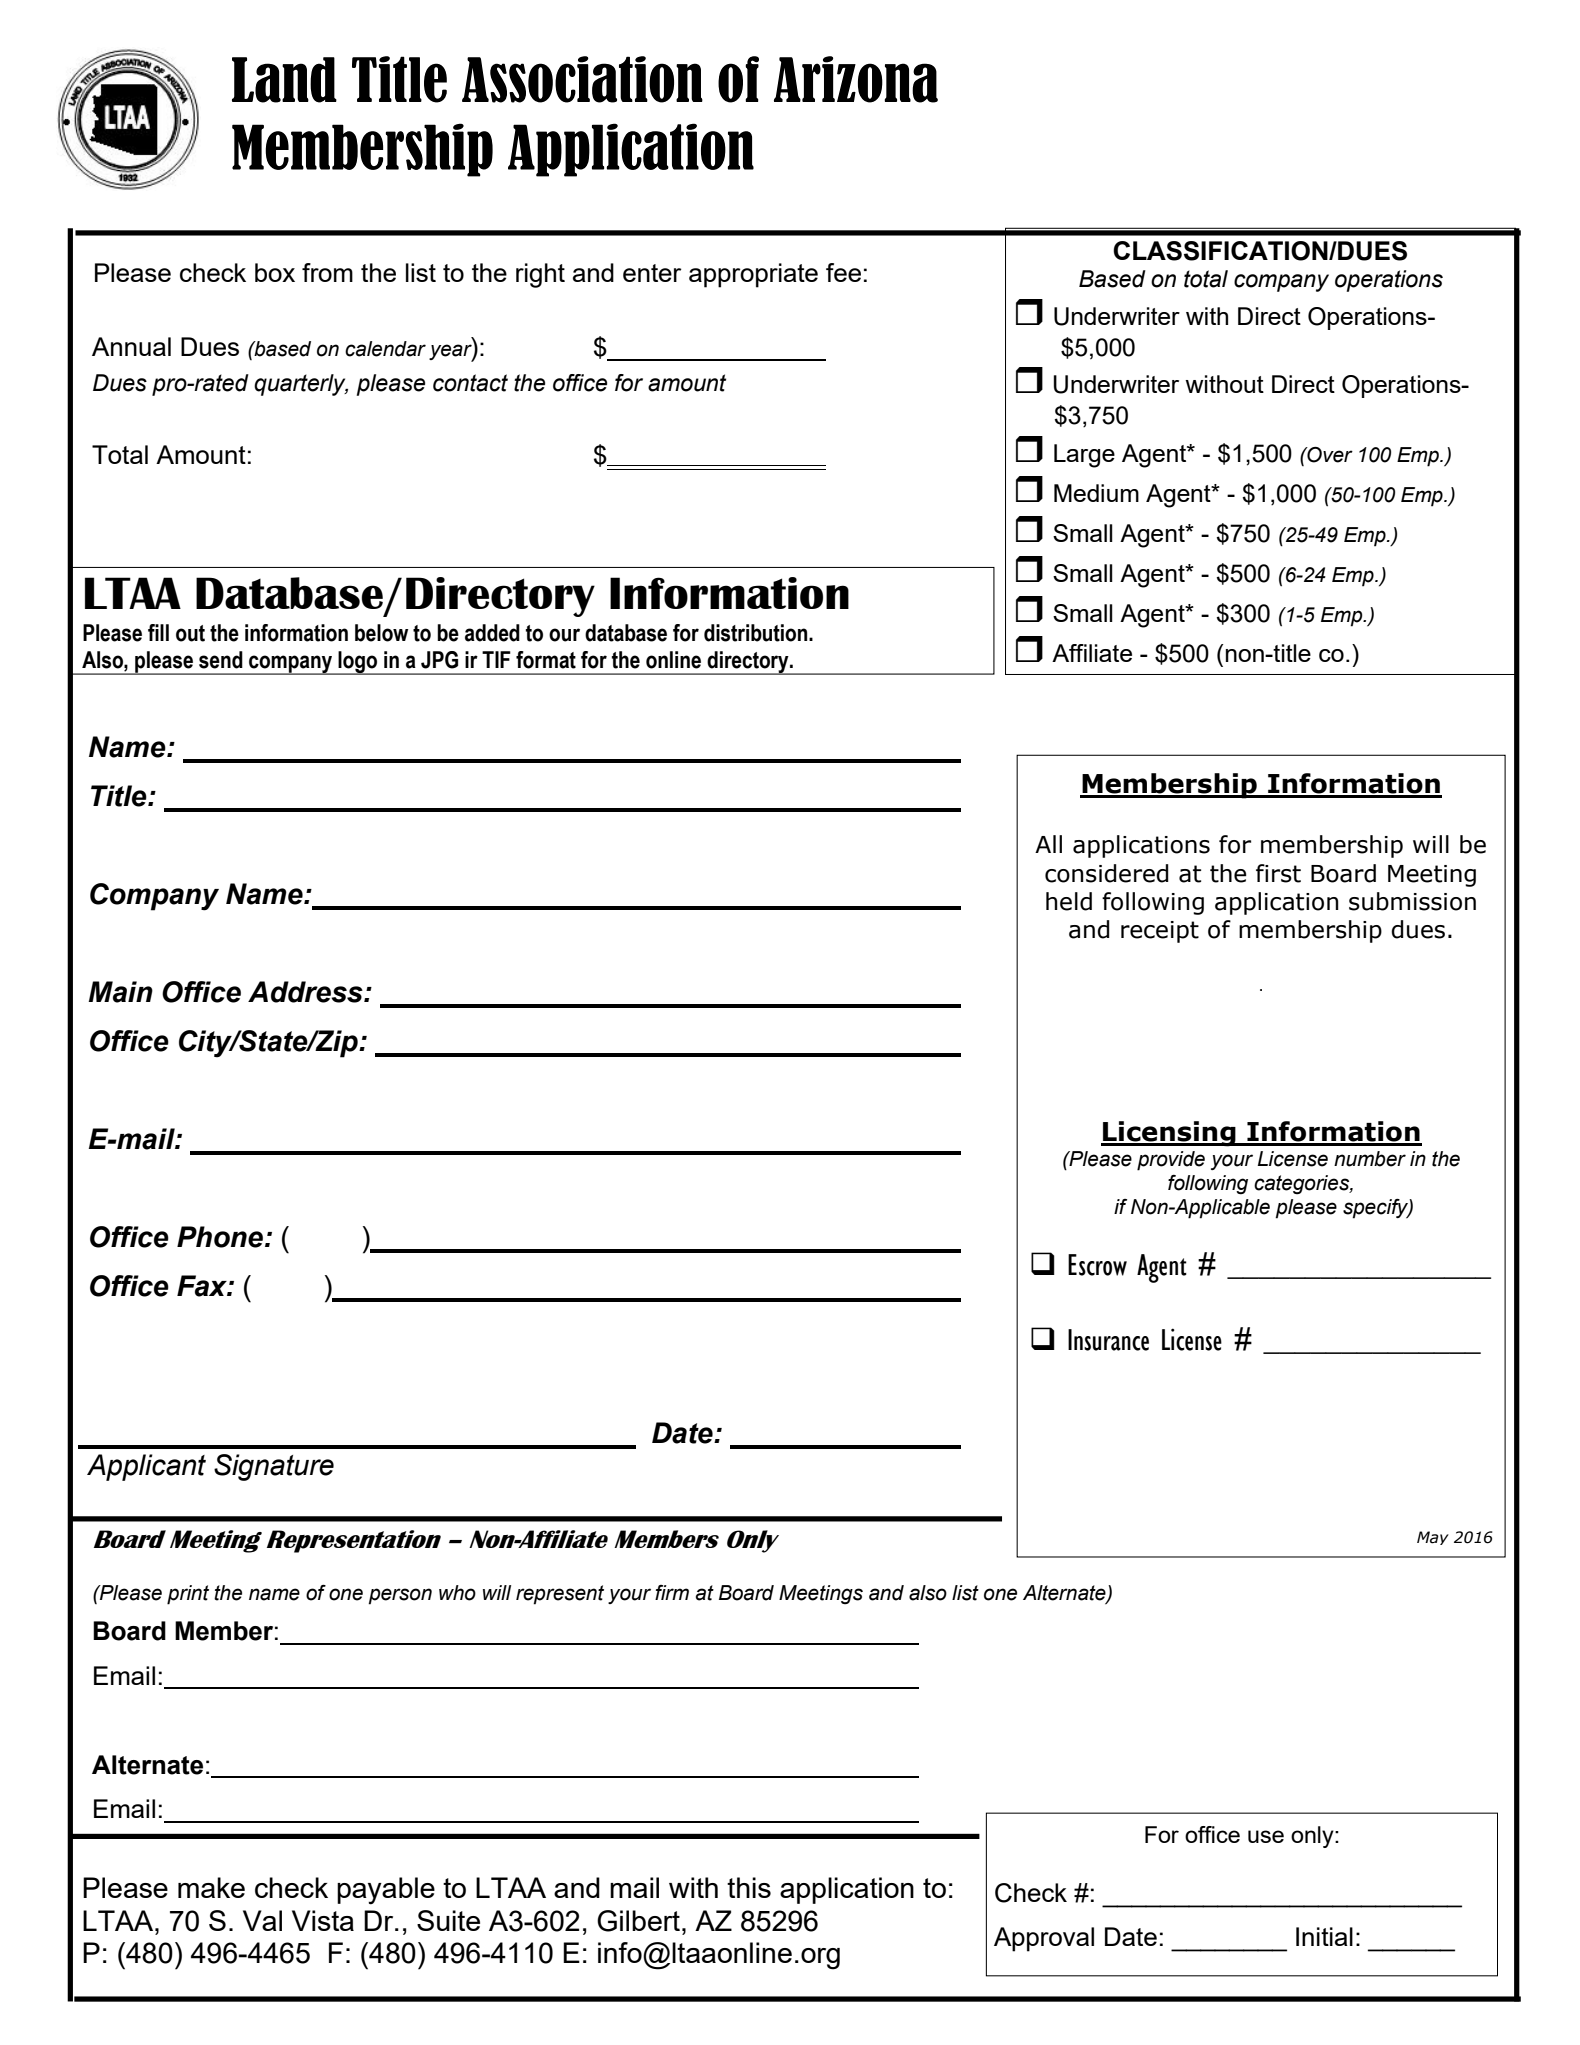 This image has width=1580, height=2045. Describe the element at coordinates (856, 79) in the image. I see `Arizona` at that location.
